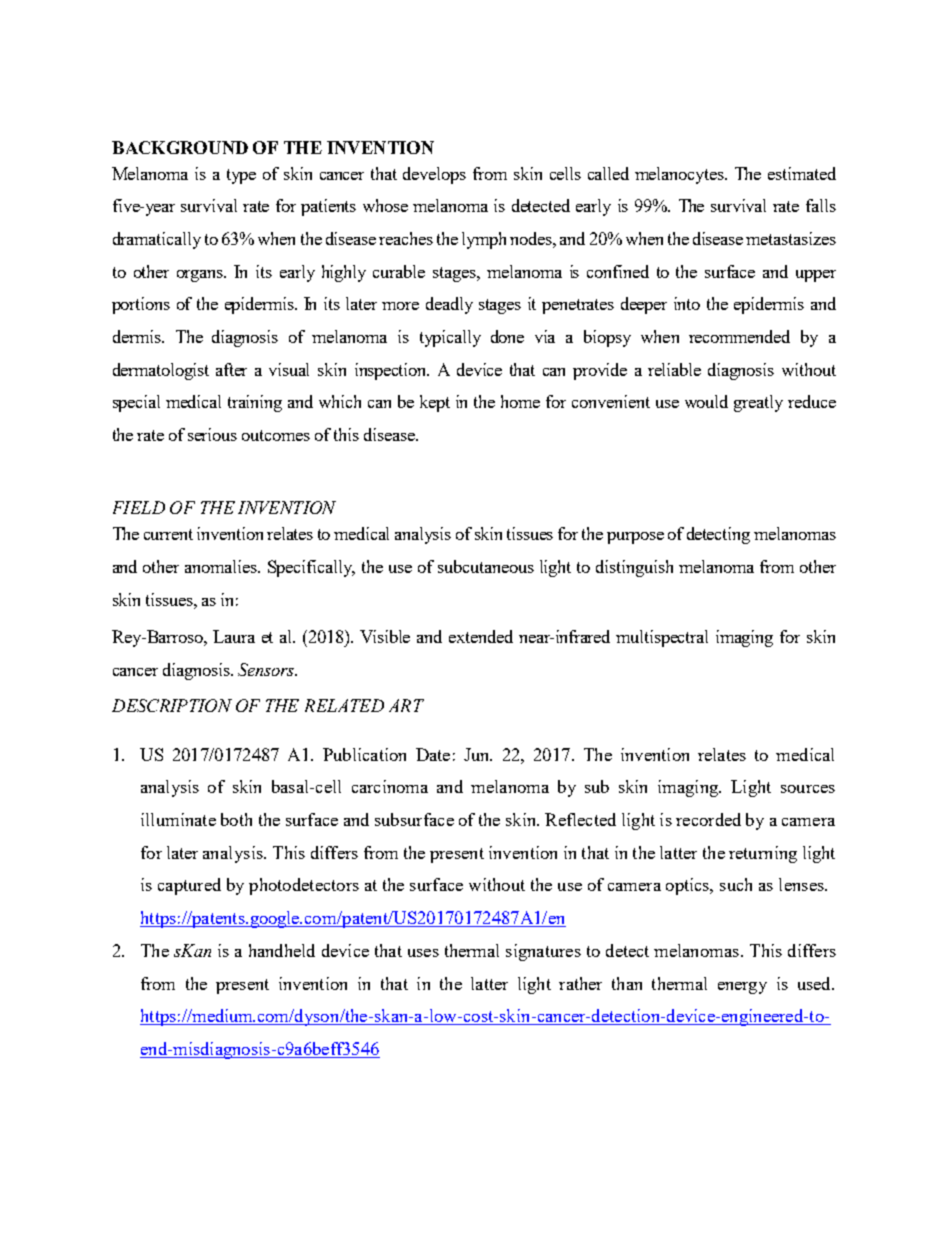  What do you see at coordinates (236, 819) in the page?
I see `both` at bounding box center [236, 819].
